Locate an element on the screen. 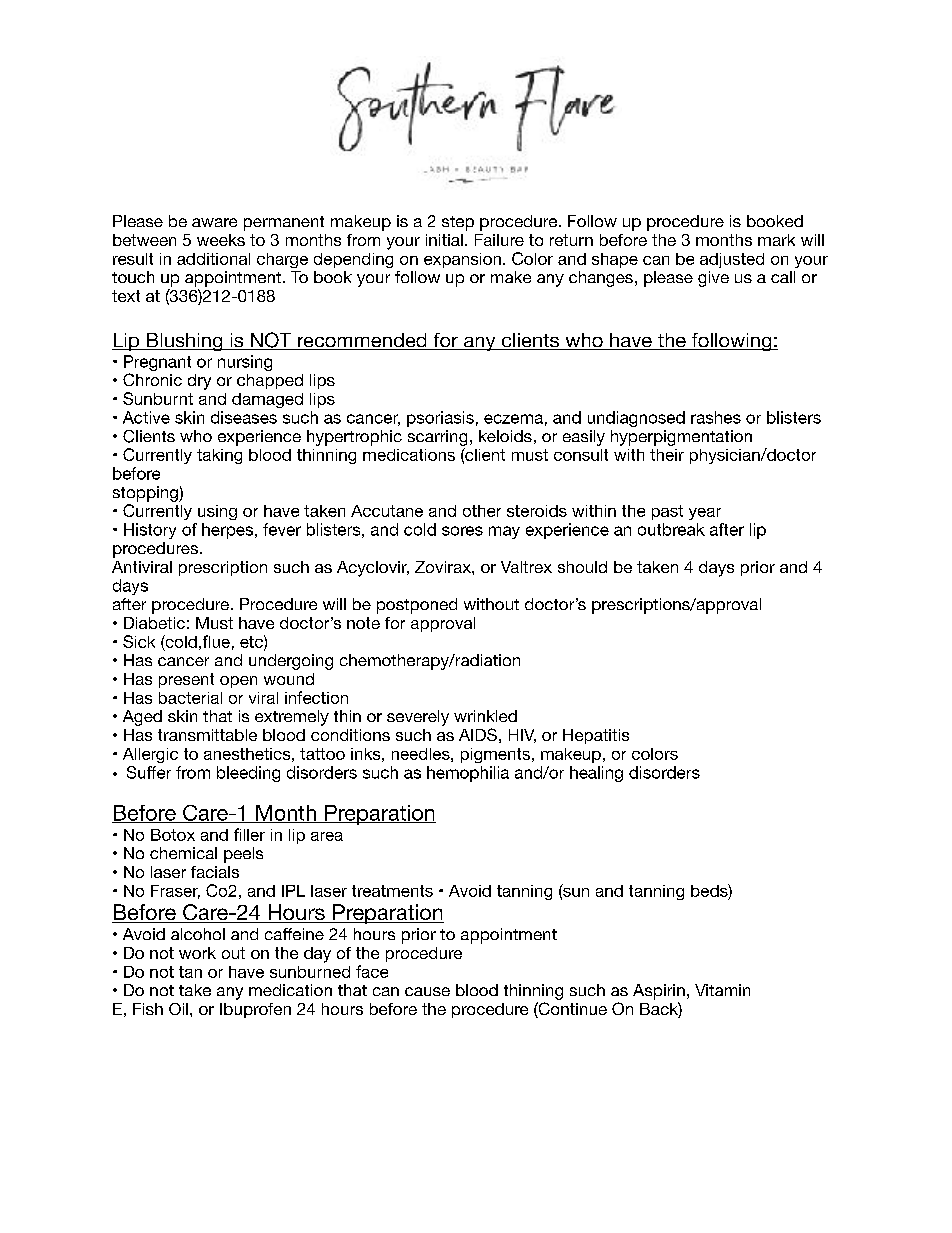 This screenshot has width=952, height=1233. weeks is located at coordinates (221, 240).
